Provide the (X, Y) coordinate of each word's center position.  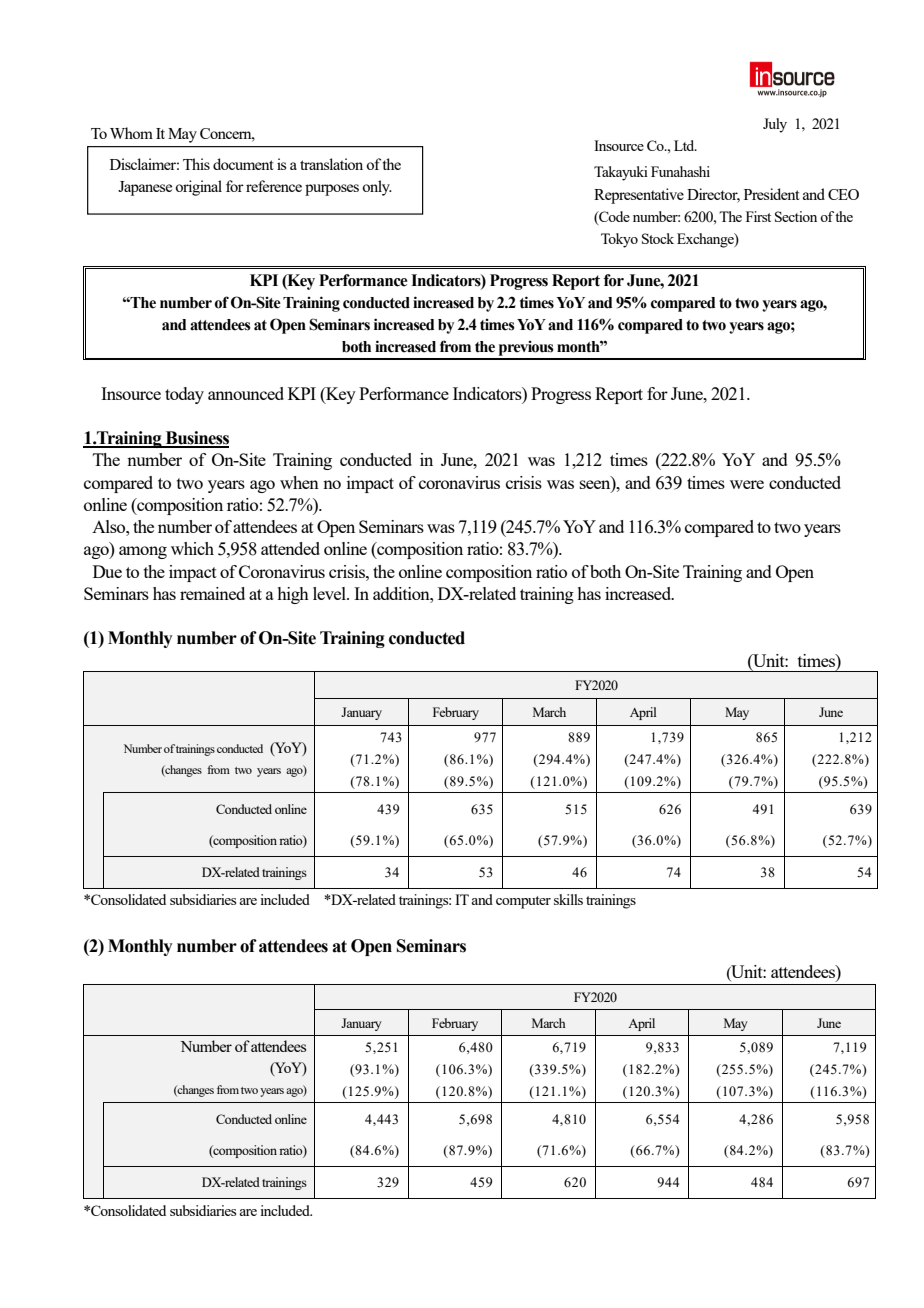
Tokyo (619, 240)
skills (568, 899)
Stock (658, 238)
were (747, 484)
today (184, 395)
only (377, 188)
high (293, 595)
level (331, 593)
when (299, 482)
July (775, 125)
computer (523, 902)
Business (196, 439)
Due (107, 571)
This (196, 164)
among (143, 552)
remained (212, 593)
